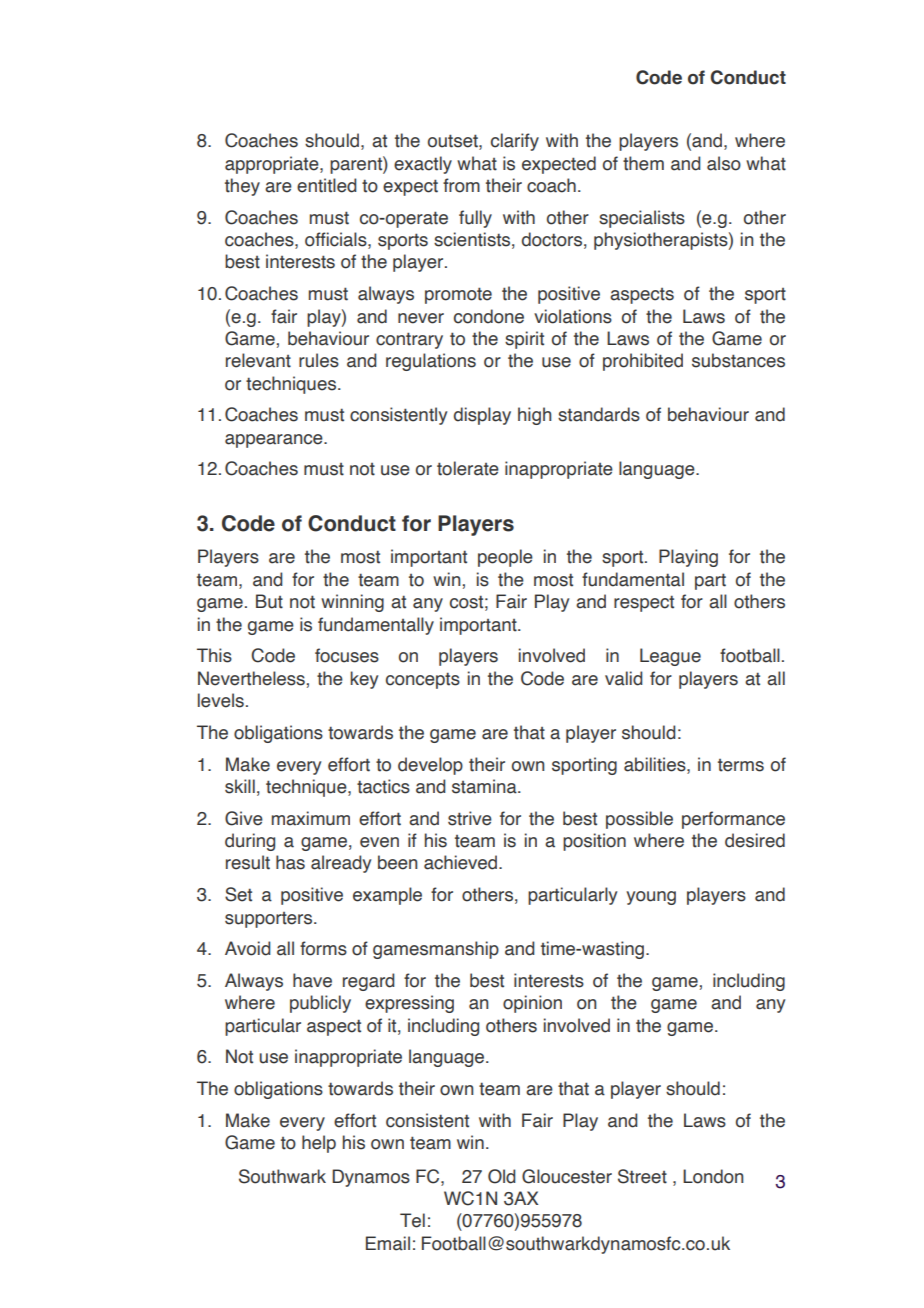  What do you see at coordinates (461, 185) in the screenshot?
I see `from` at bounding box center [461, 185].
